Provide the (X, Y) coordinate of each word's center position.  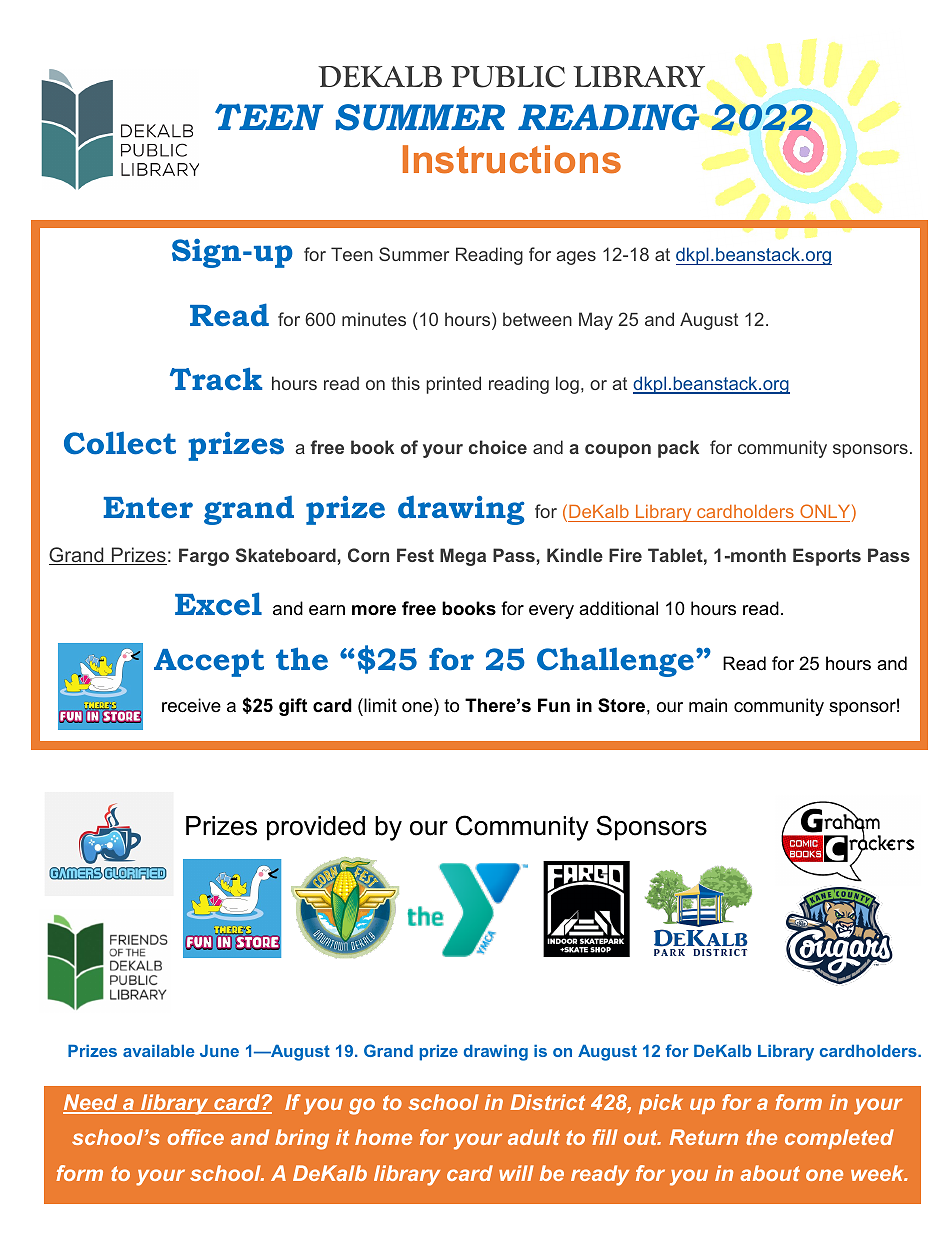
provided (316, 828)
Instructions (512, 159)
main (708, 705)
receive (191, 705)
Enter (148, 508)
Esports (827, 557)
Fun (554, 705)
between (537, 319)
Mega (463, 557)
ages (576, 258)
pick (661, 1104)
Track (216, 379)
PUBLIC (508, 77)
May (596, 321)
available (159, 1050)
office (196, 1137)
